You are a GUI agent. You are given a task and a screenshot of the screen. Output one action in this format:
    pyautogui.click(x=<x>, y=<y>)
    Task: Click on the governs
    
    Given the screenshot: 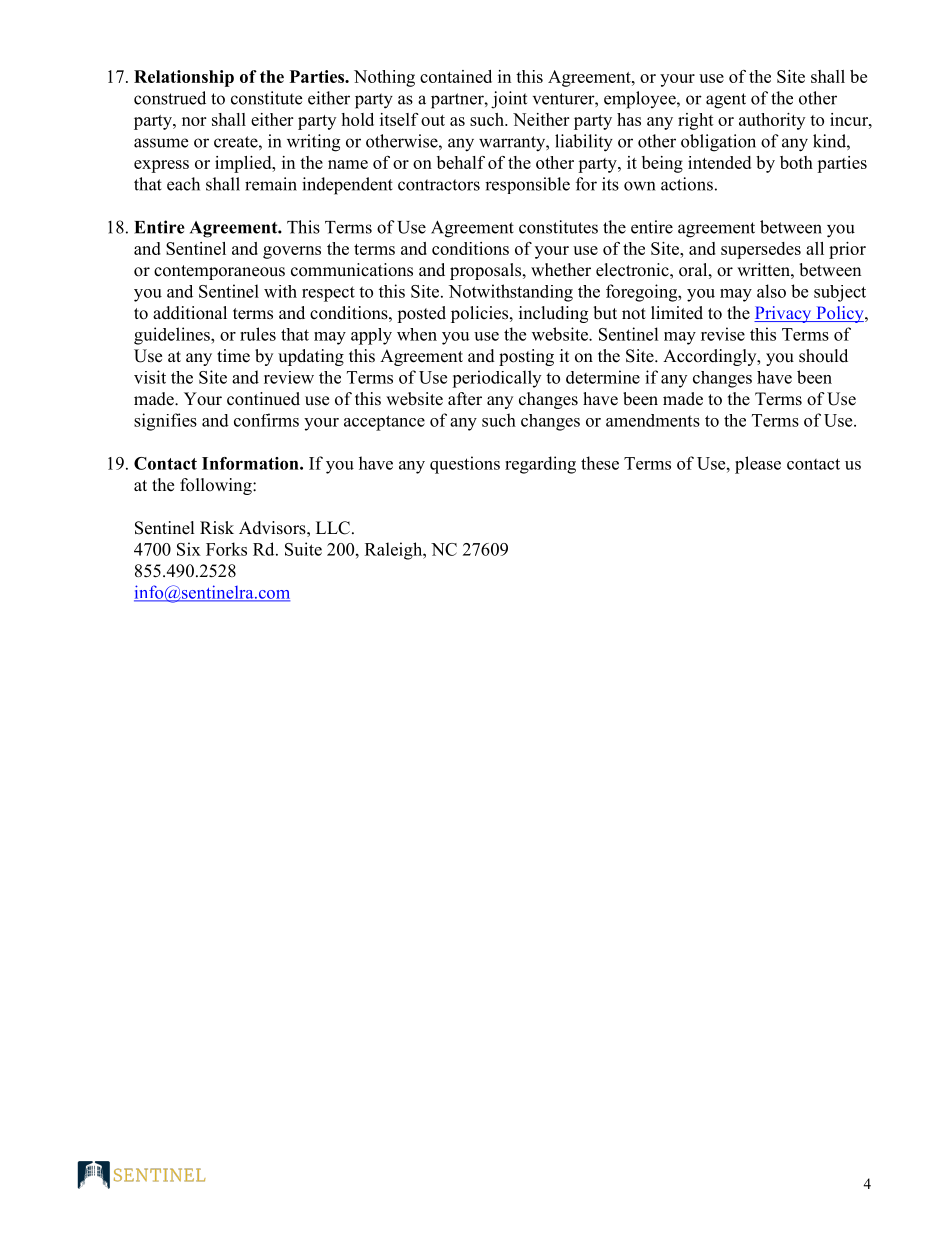 What is the action you would take?
    pyautogui.click(x=292, y=252)
